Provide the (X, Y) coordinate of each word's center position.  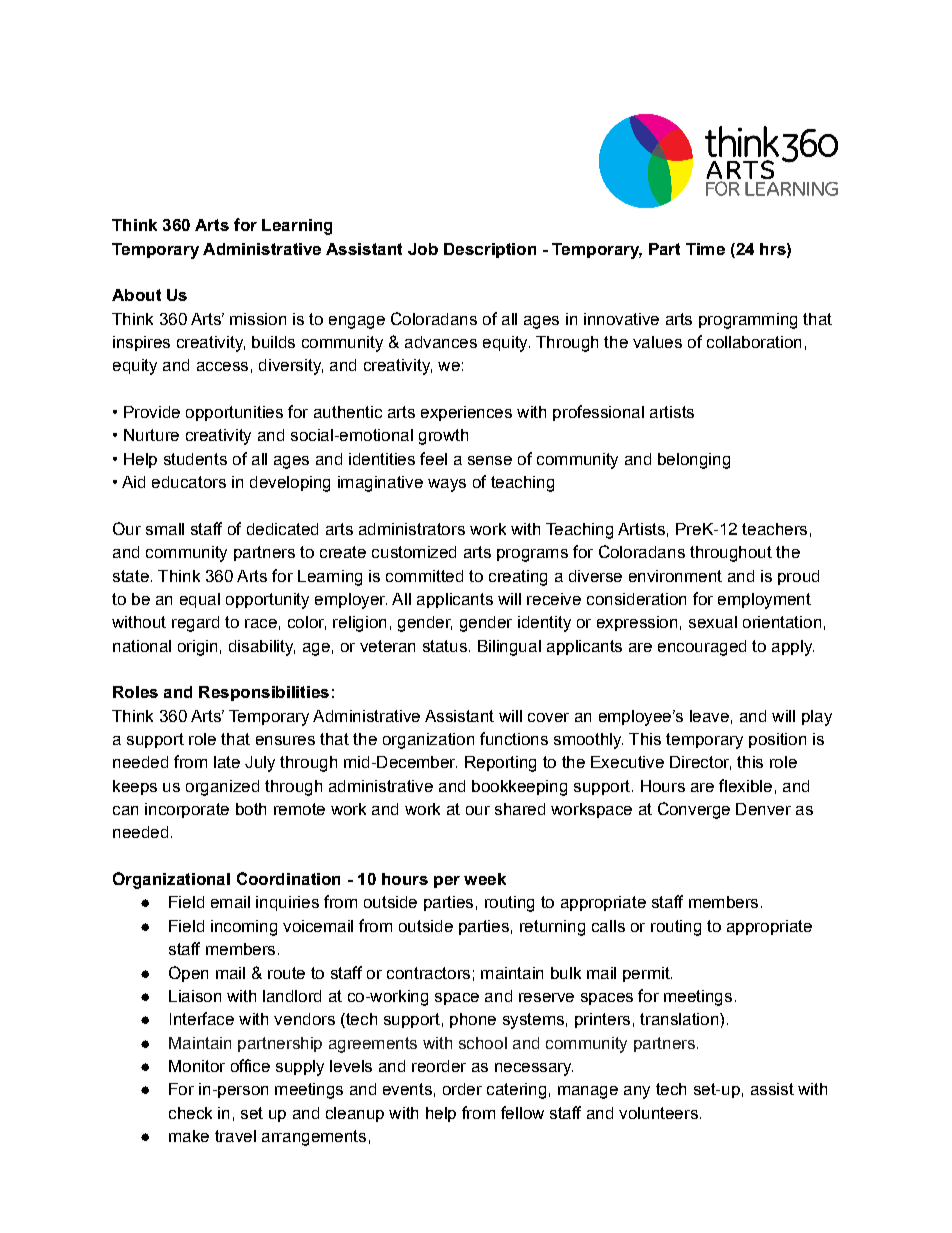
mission (258, 319)
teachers (774, 529)
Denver (763, 809)
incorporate (187, 810)
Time (705, 249)
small (165, 529)
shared (520, 809)
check (190, 1113)
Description (490, 250)
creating (518, 578)
